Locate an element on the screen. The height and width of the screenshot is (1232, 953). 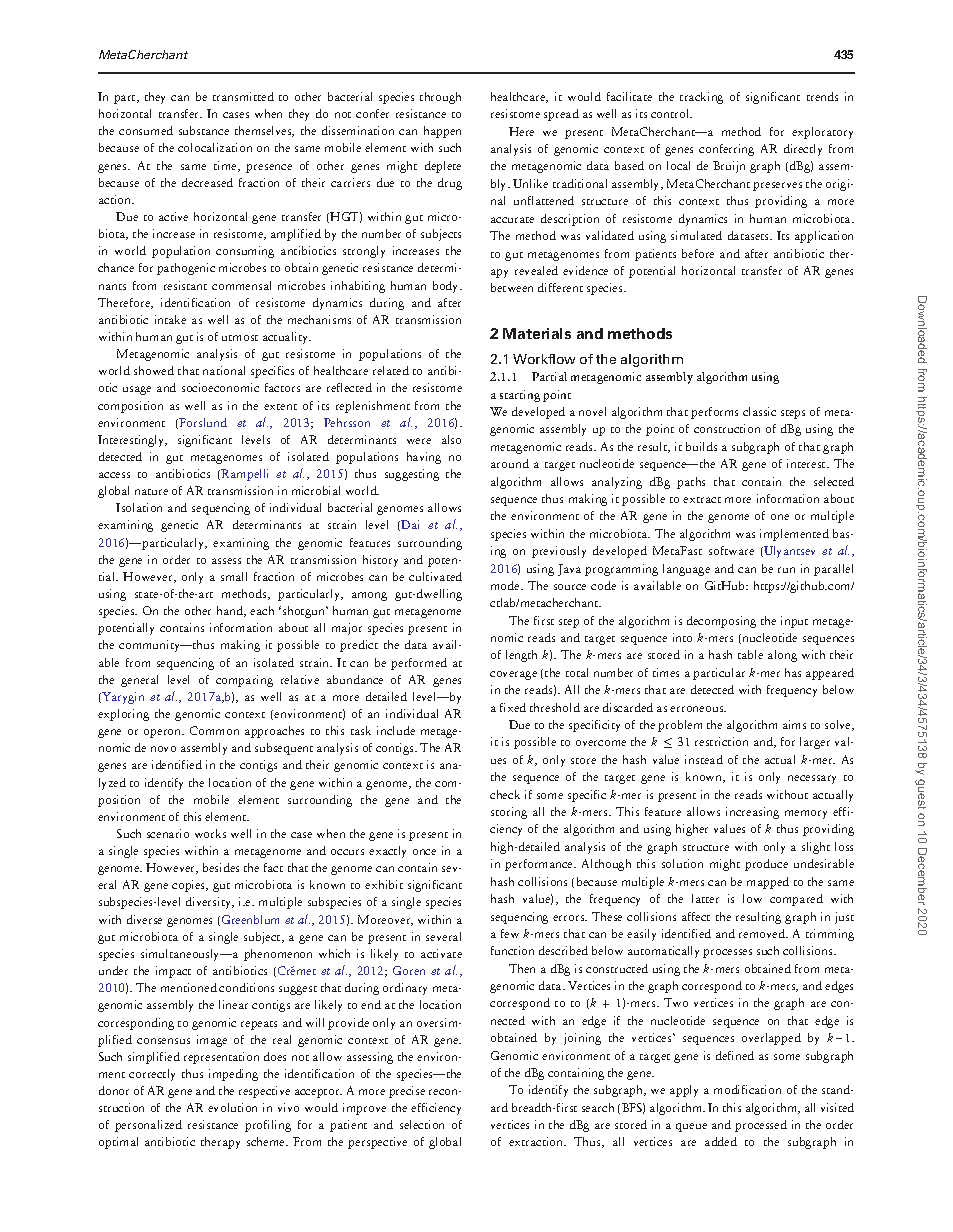
processed is located at coordinates (761, 1126).
